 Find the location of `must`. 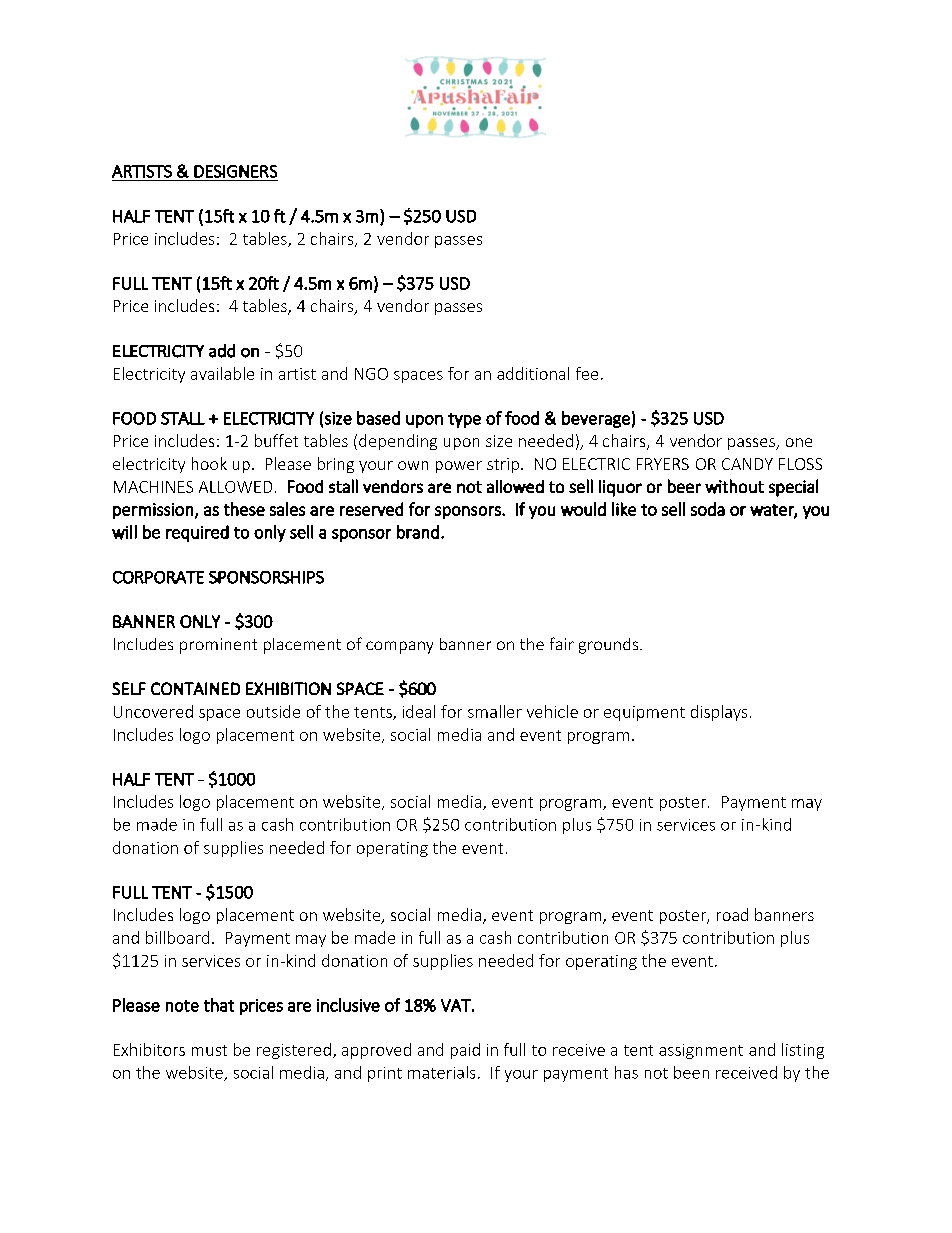

must is located at coordinates (209, 1050).
